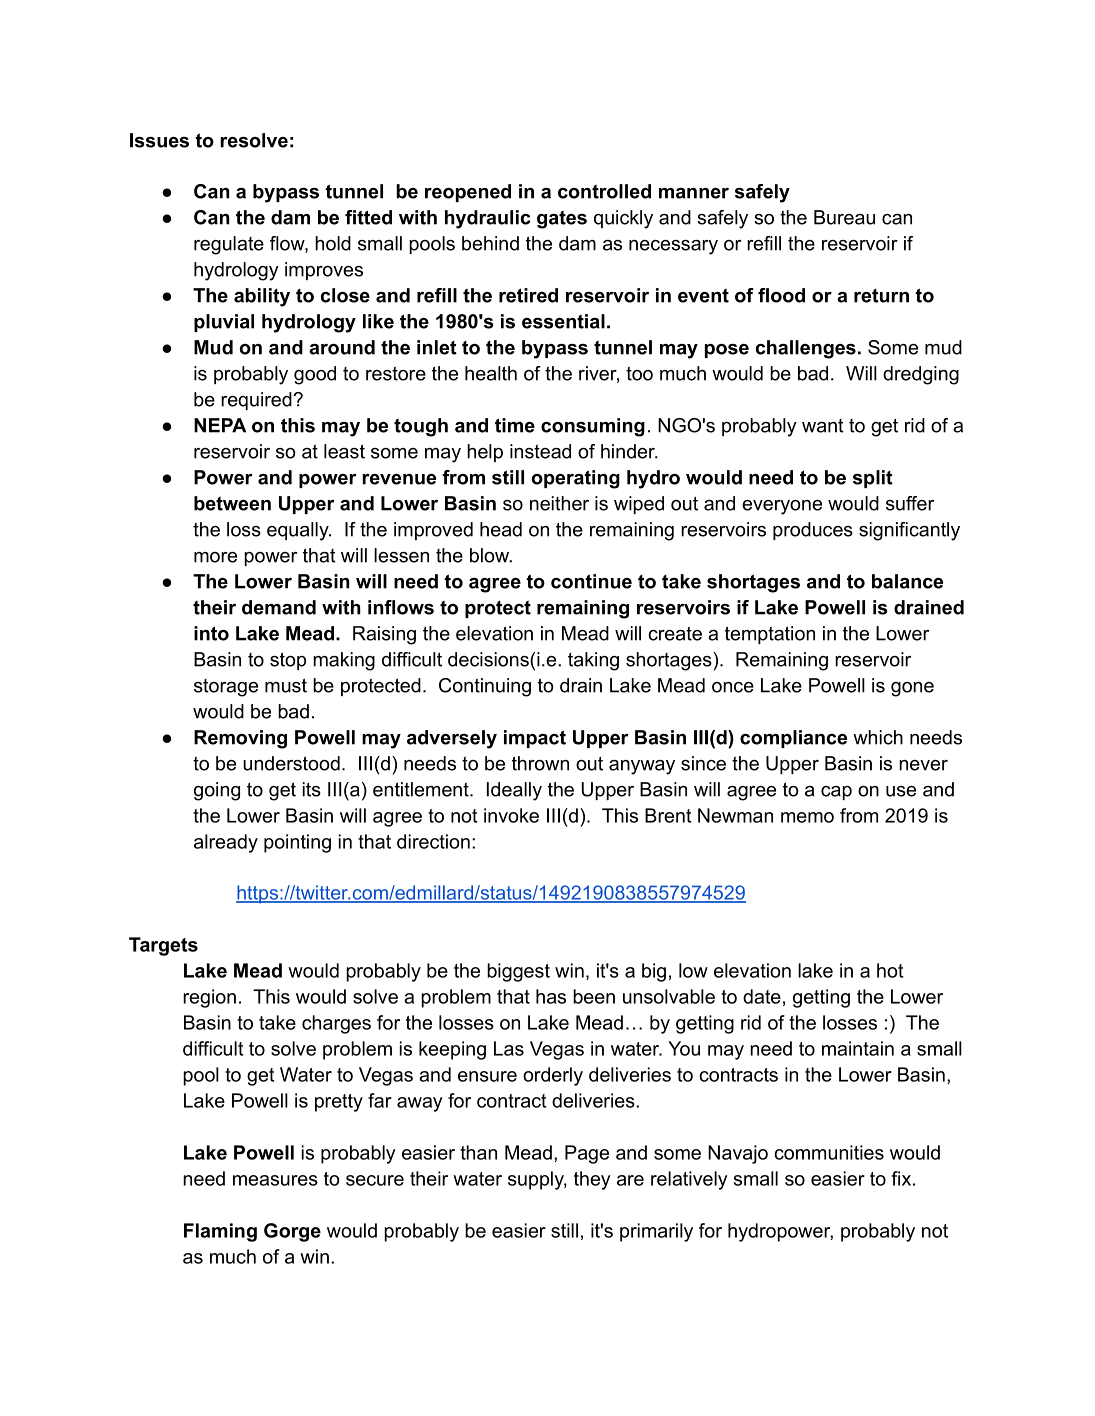 This page has height=1416, width=1095. What do you see at coordinates (592, 1180) in the page?
I see `they` at bounding box center [592, 1180].
